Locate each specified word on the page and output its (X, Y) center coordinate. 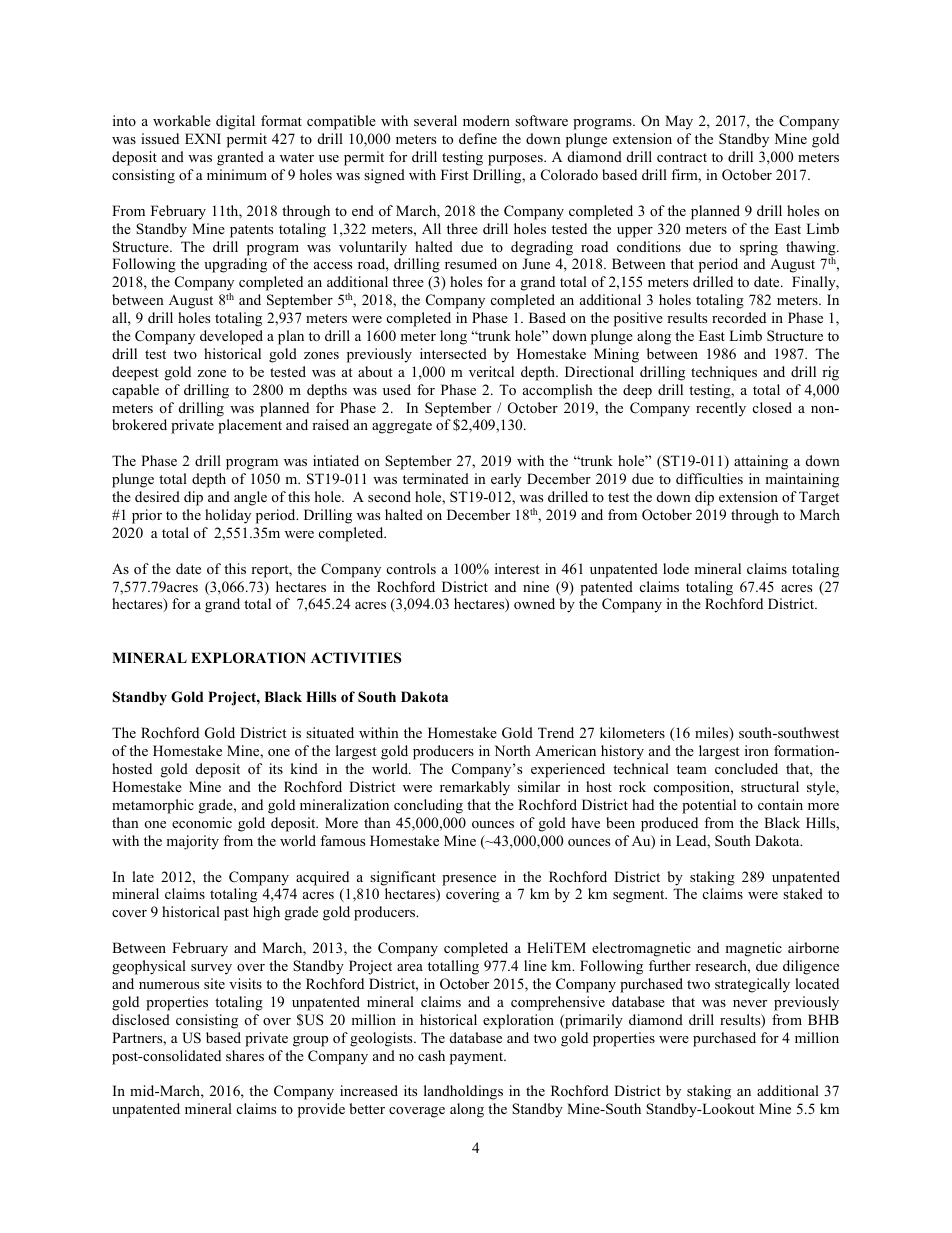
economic (202, 822)
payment (478, 1058)
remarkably (475, 788)
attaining (761, 462)
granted (240, 158)
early (506, 480)
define (478, 138)
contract (682, 157)
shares (245, 1055)
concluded (746, 768)
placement (250, 426)
